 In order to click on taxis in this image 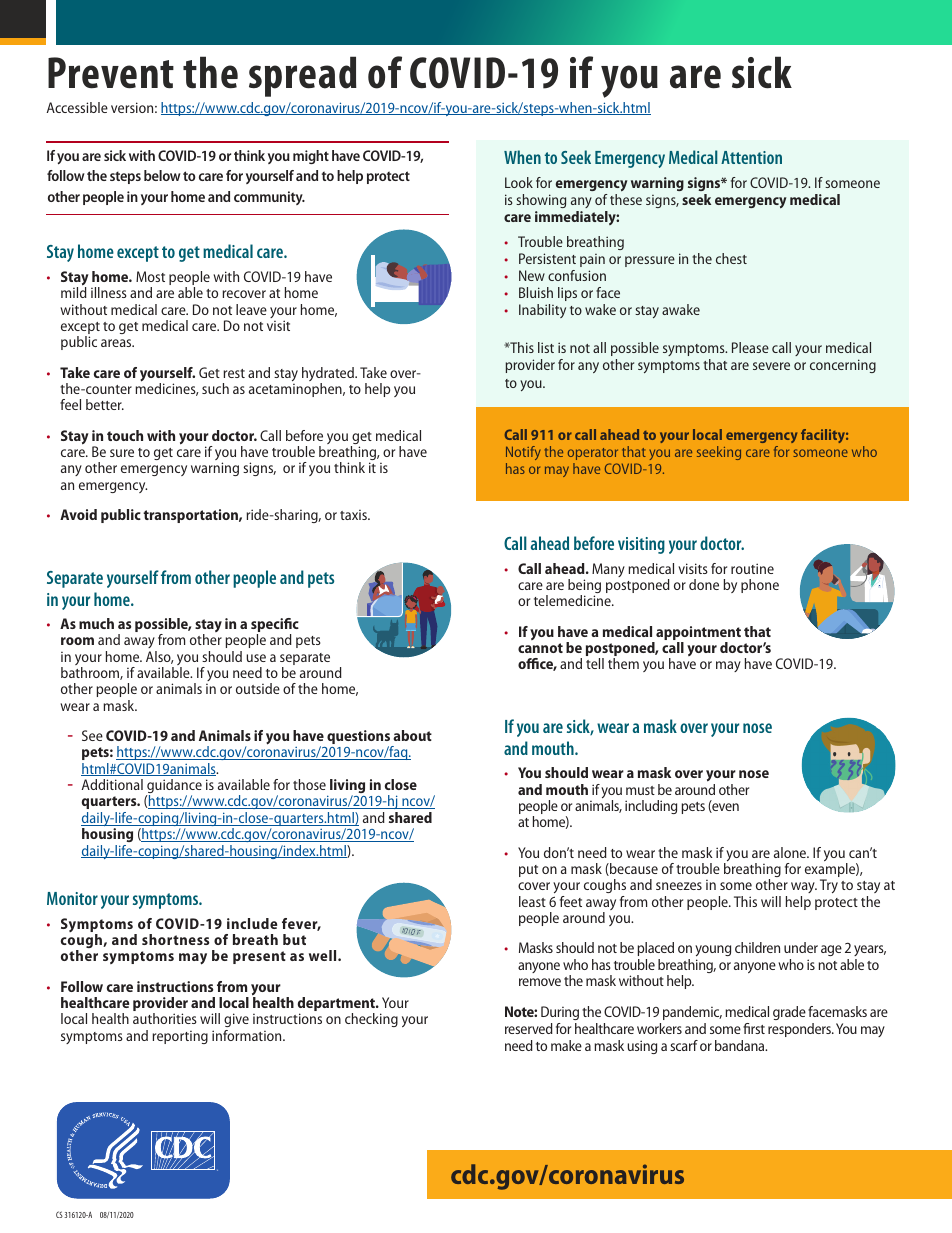, I will do `click(354, 515)`.
